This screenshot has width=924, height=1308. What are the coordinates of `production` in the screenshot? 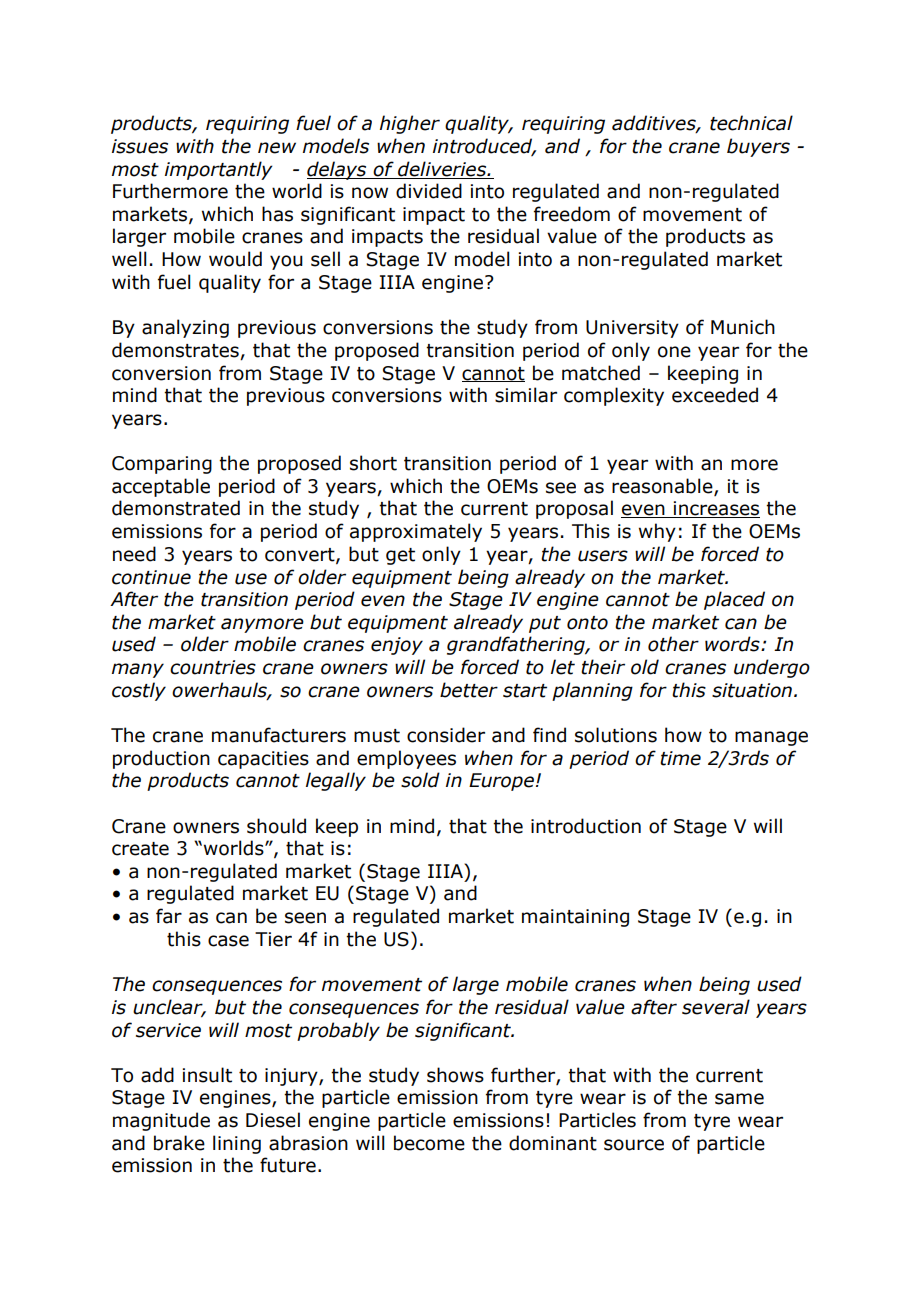 It's located at (161, 759).
